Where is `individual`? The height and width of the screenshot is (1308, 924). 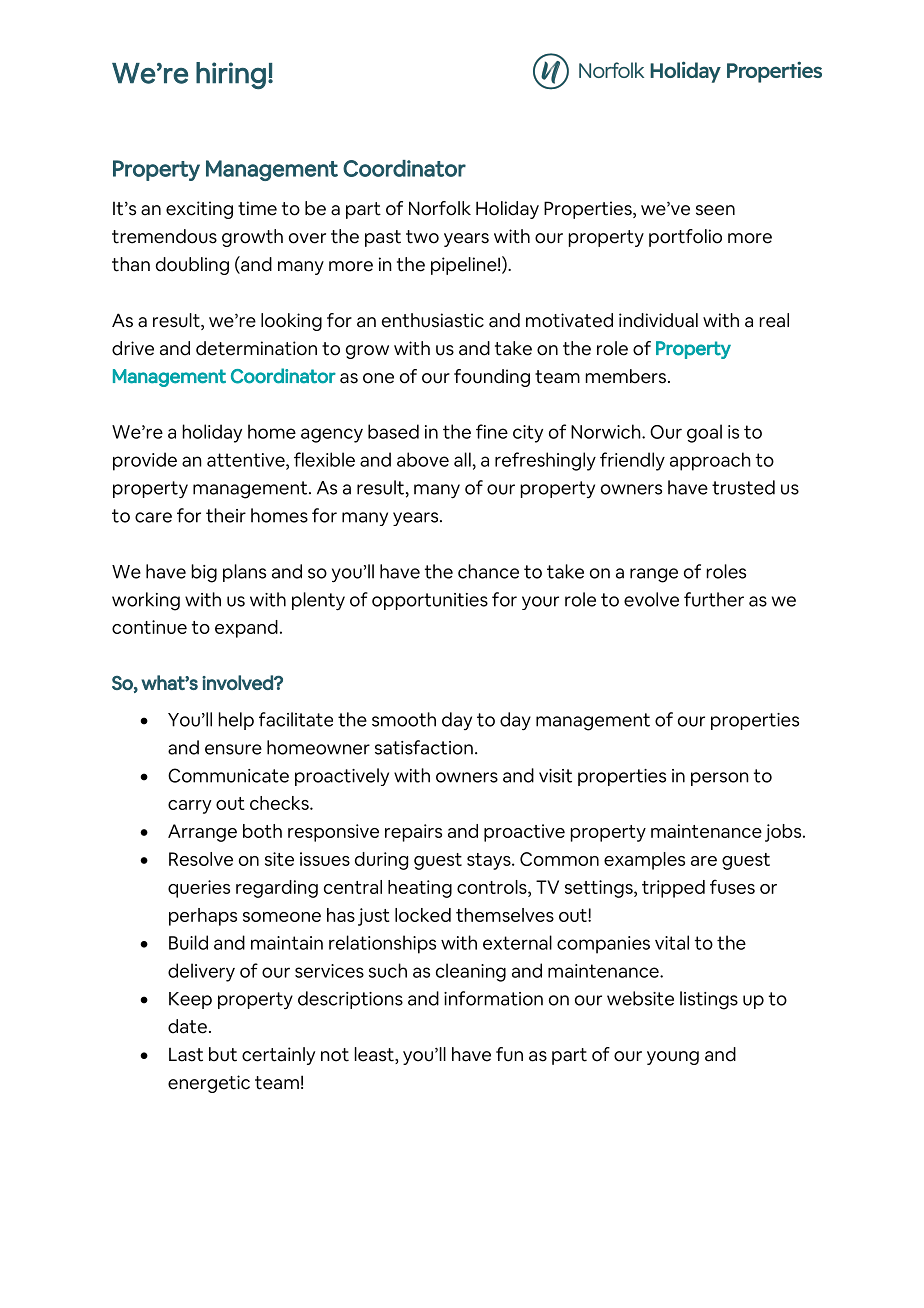 individual is located at coordinates (658, 320).
